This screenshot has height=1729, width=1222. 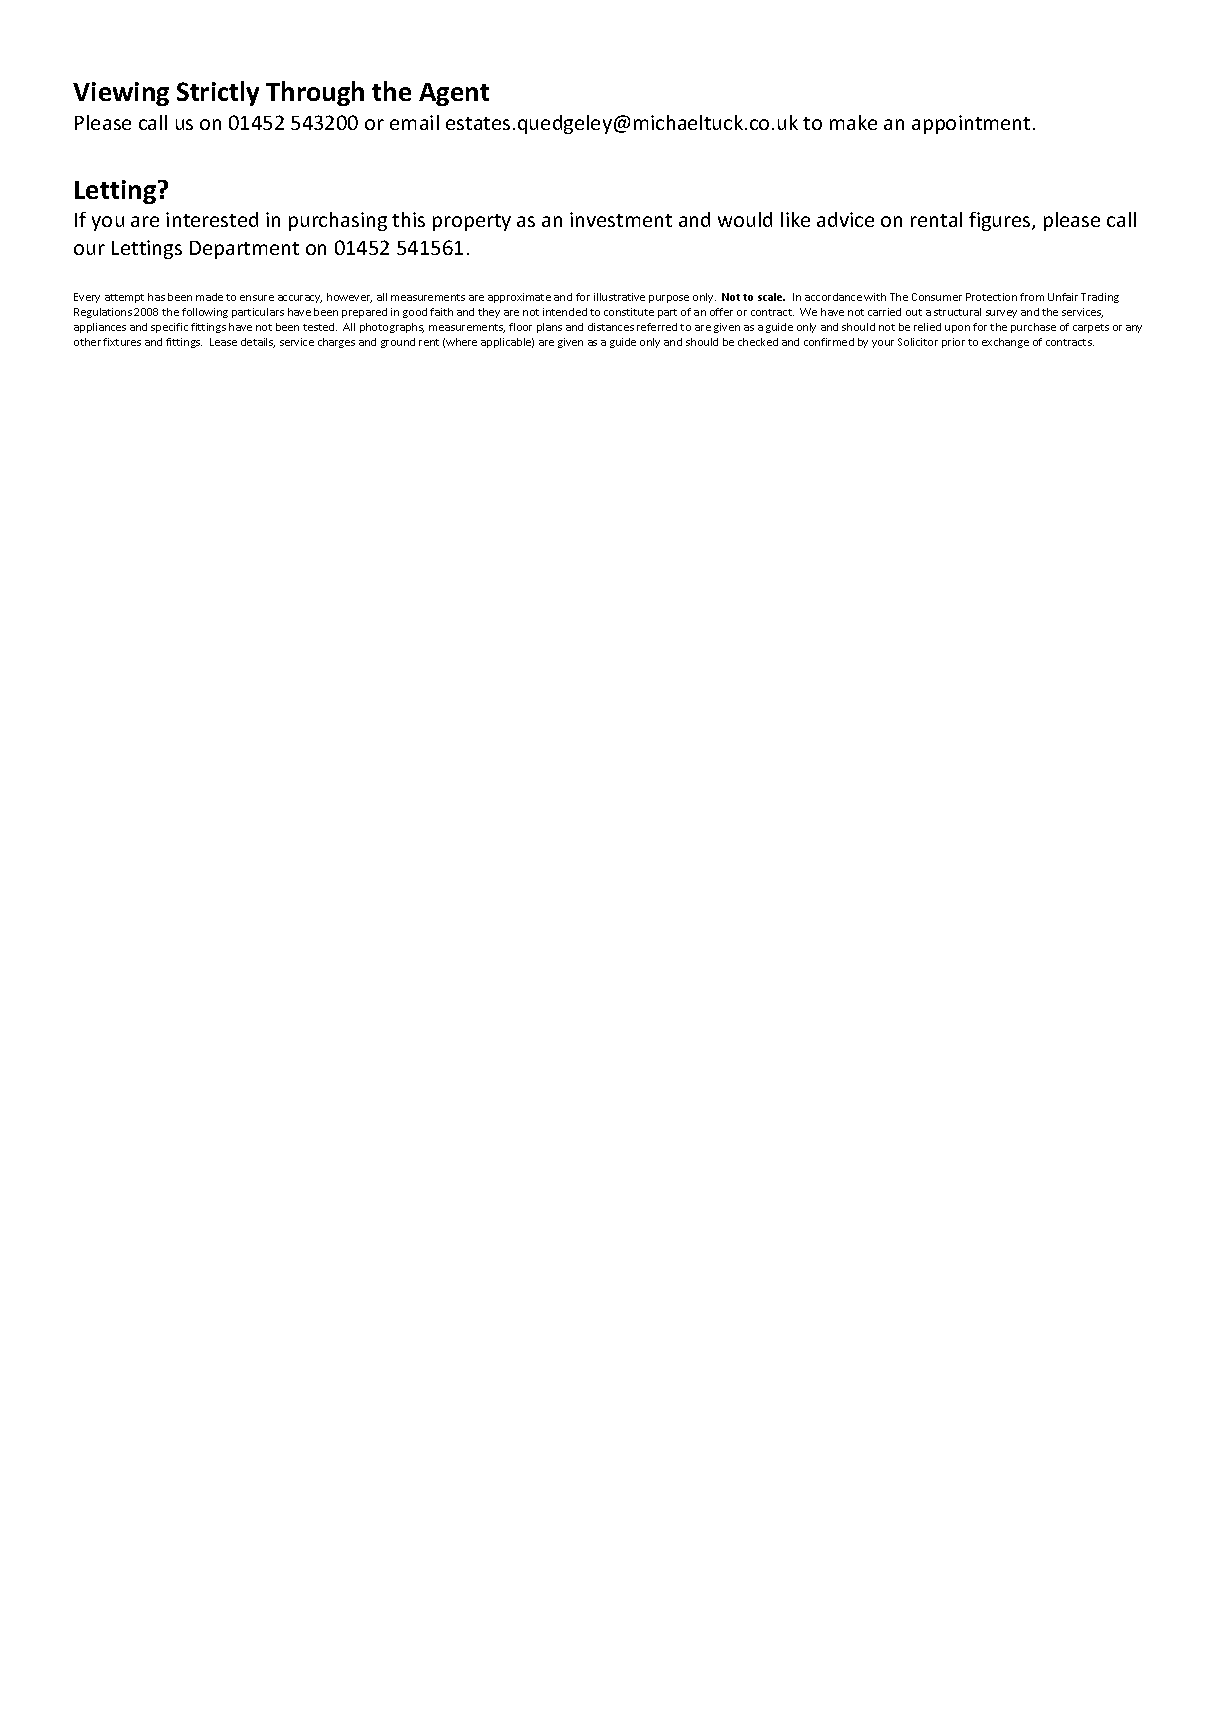 What do you see at coordinates (621, 219) in the screenshot?
I see `investment` at bounding box center [621, 219].
